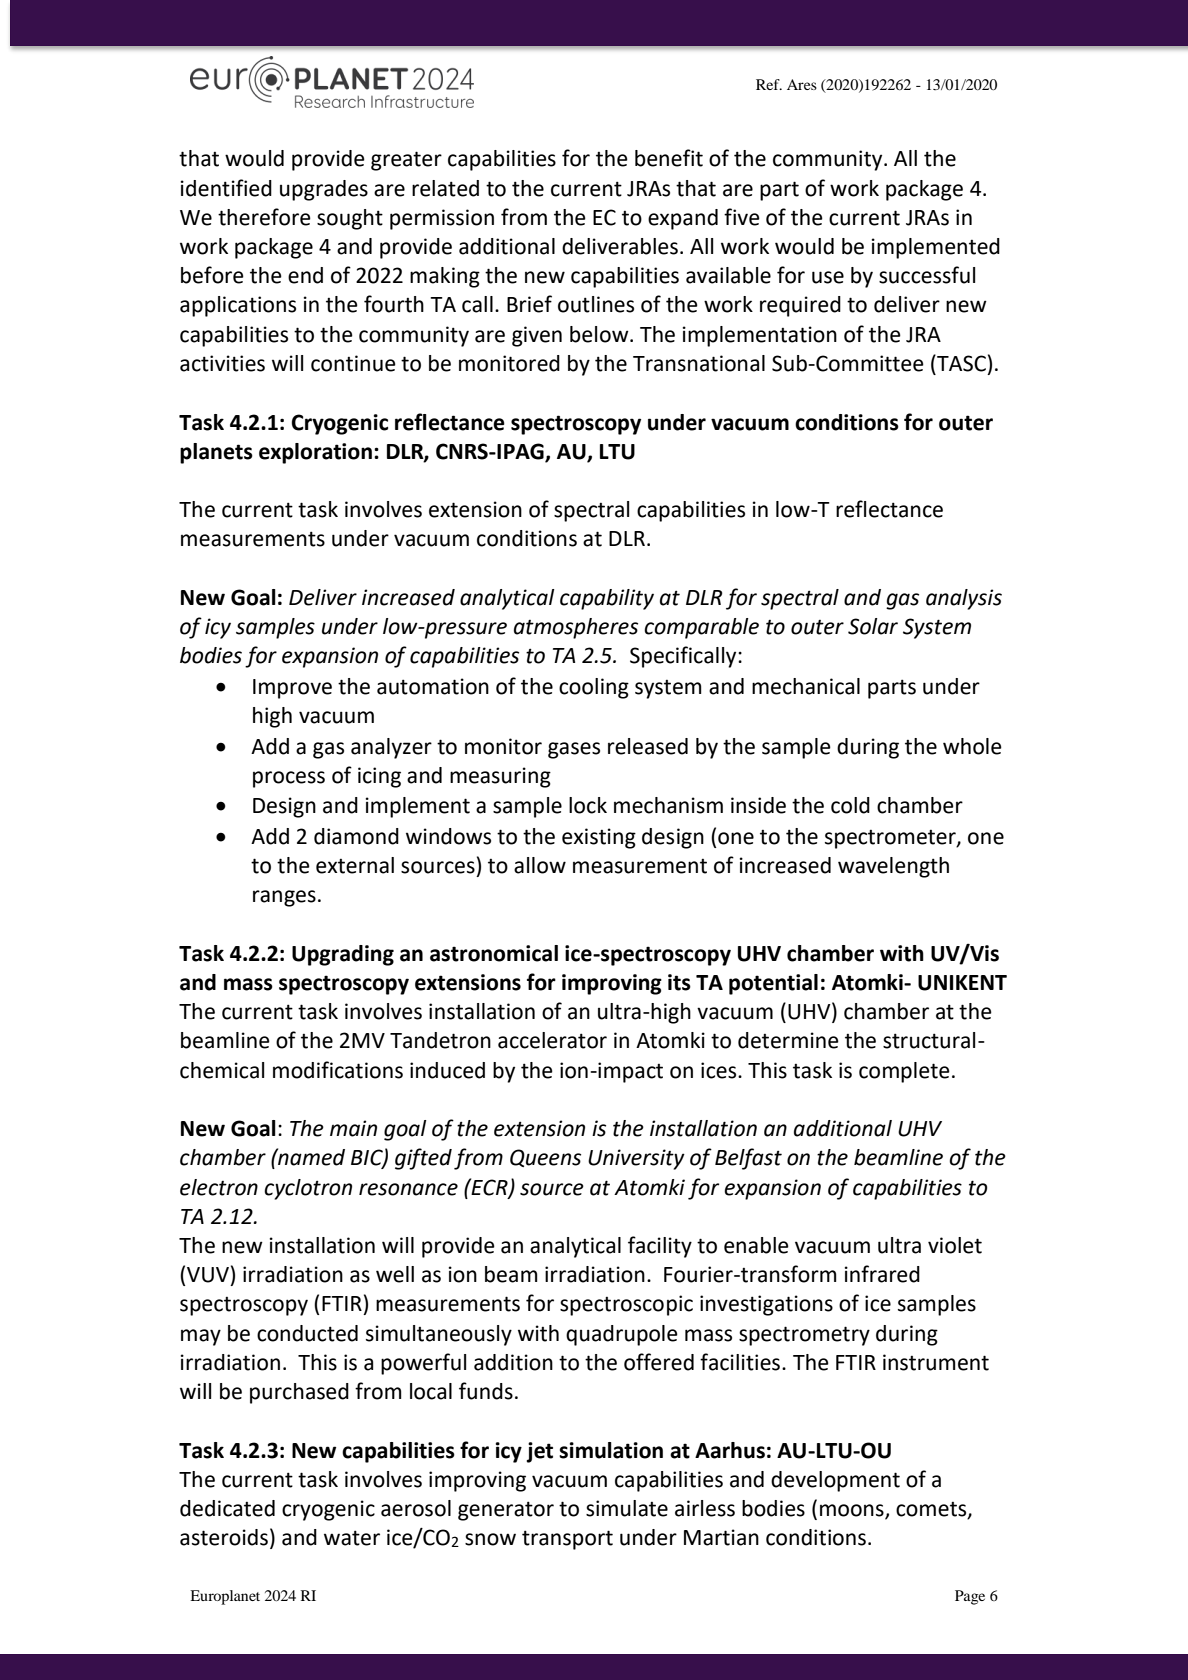  I want to click on Solar, so click(873, 626).
